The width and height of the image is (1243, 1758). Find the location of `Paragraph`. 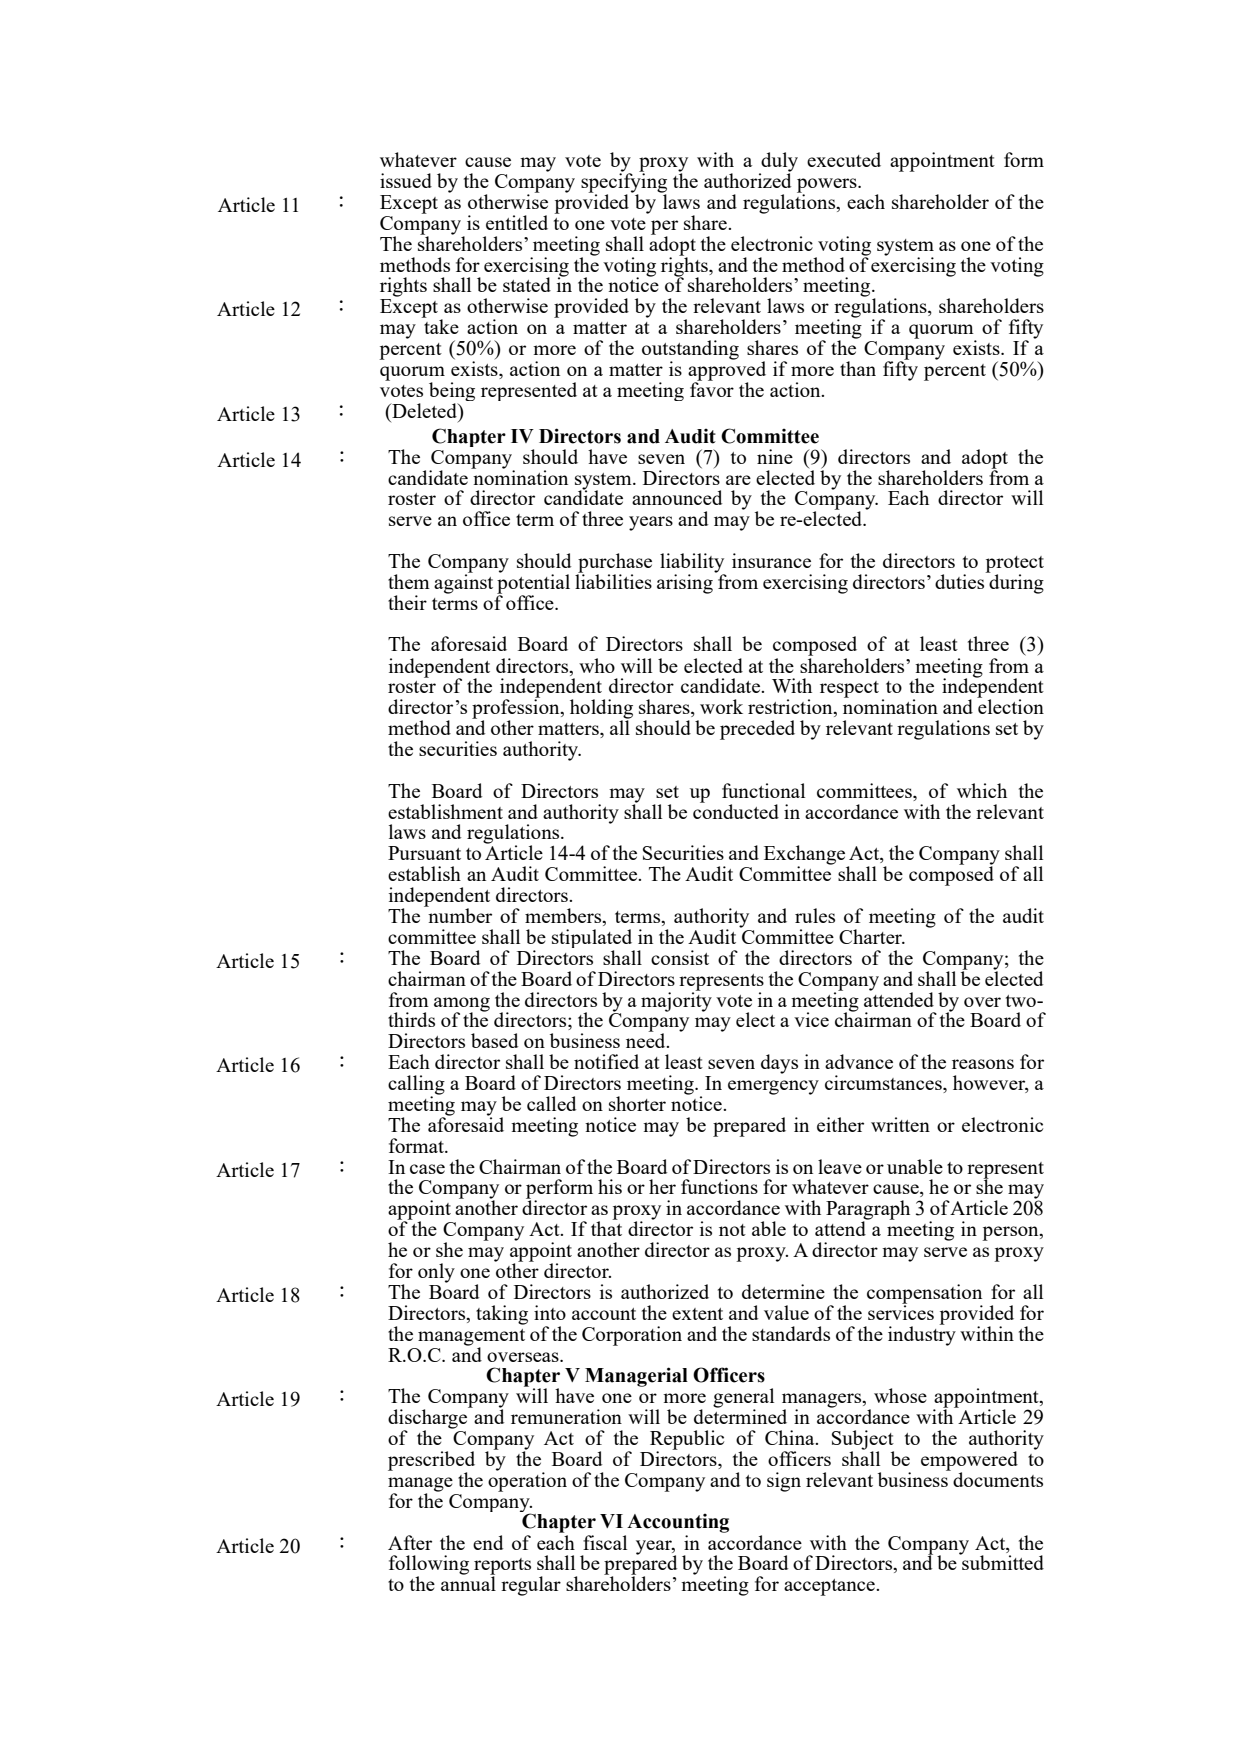

Paragraph is located at coordinates (868, 1211).
